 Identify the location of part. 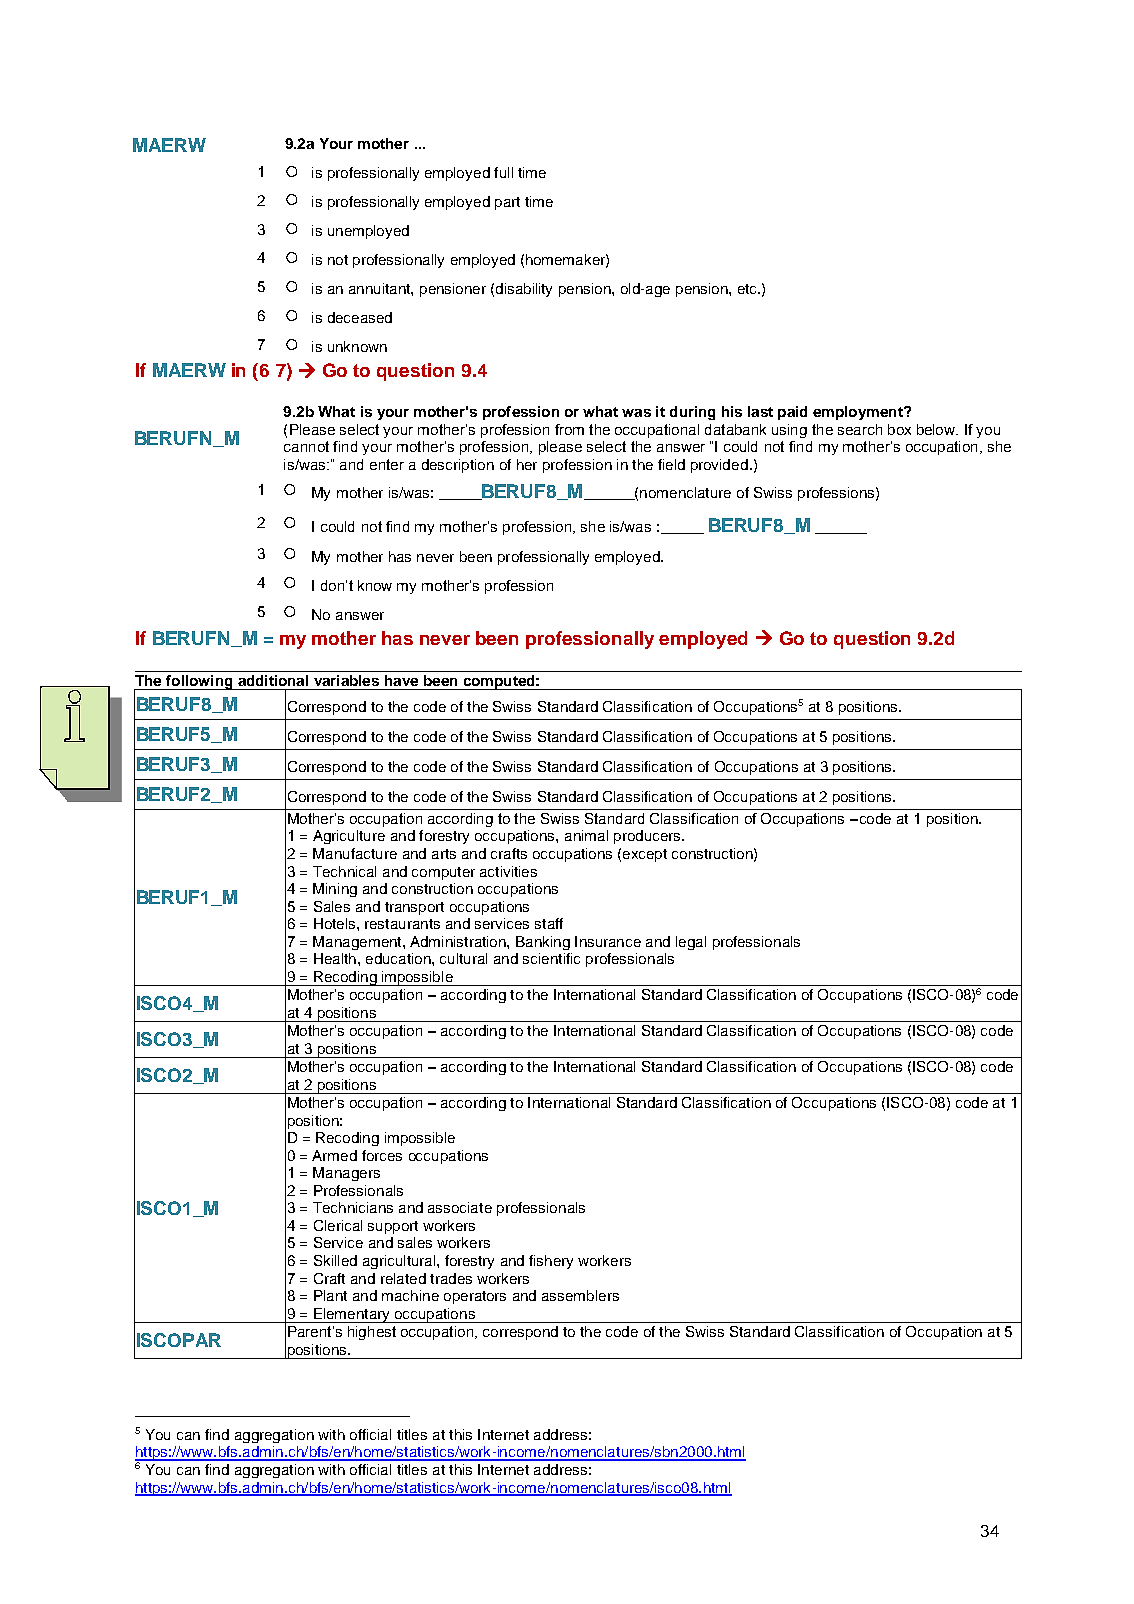
(507, 203).
